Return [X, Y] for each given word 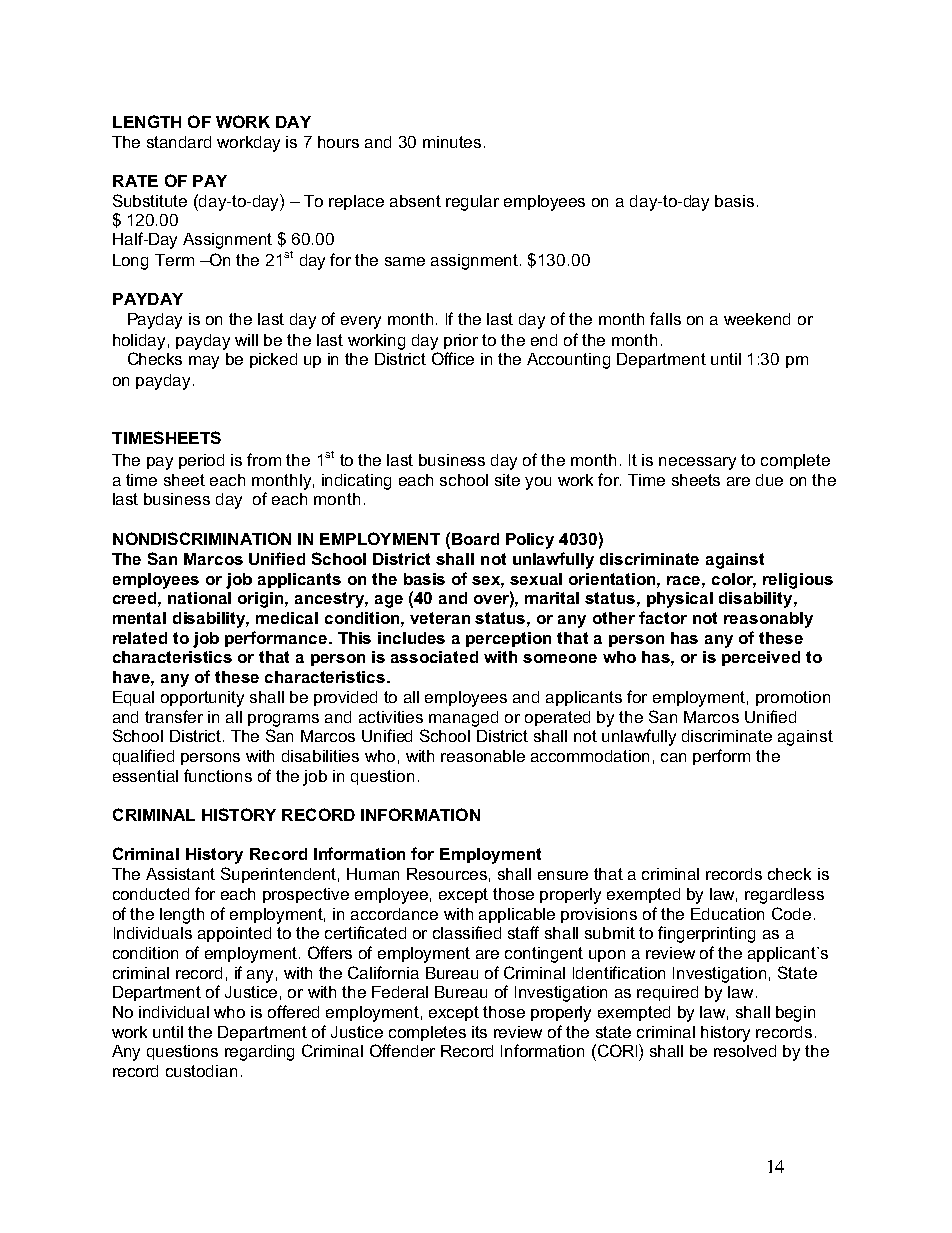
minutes [452, 142]
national [199, 598]
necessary [697, 463]
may [204, 362]
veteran [440, 618]
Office [453, 358]
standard [179, 142]
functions [218, 775]
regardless [784, 896]
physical [680, 600]
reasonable [483, 756]
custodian [201, 1071]
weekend [757, 319]
